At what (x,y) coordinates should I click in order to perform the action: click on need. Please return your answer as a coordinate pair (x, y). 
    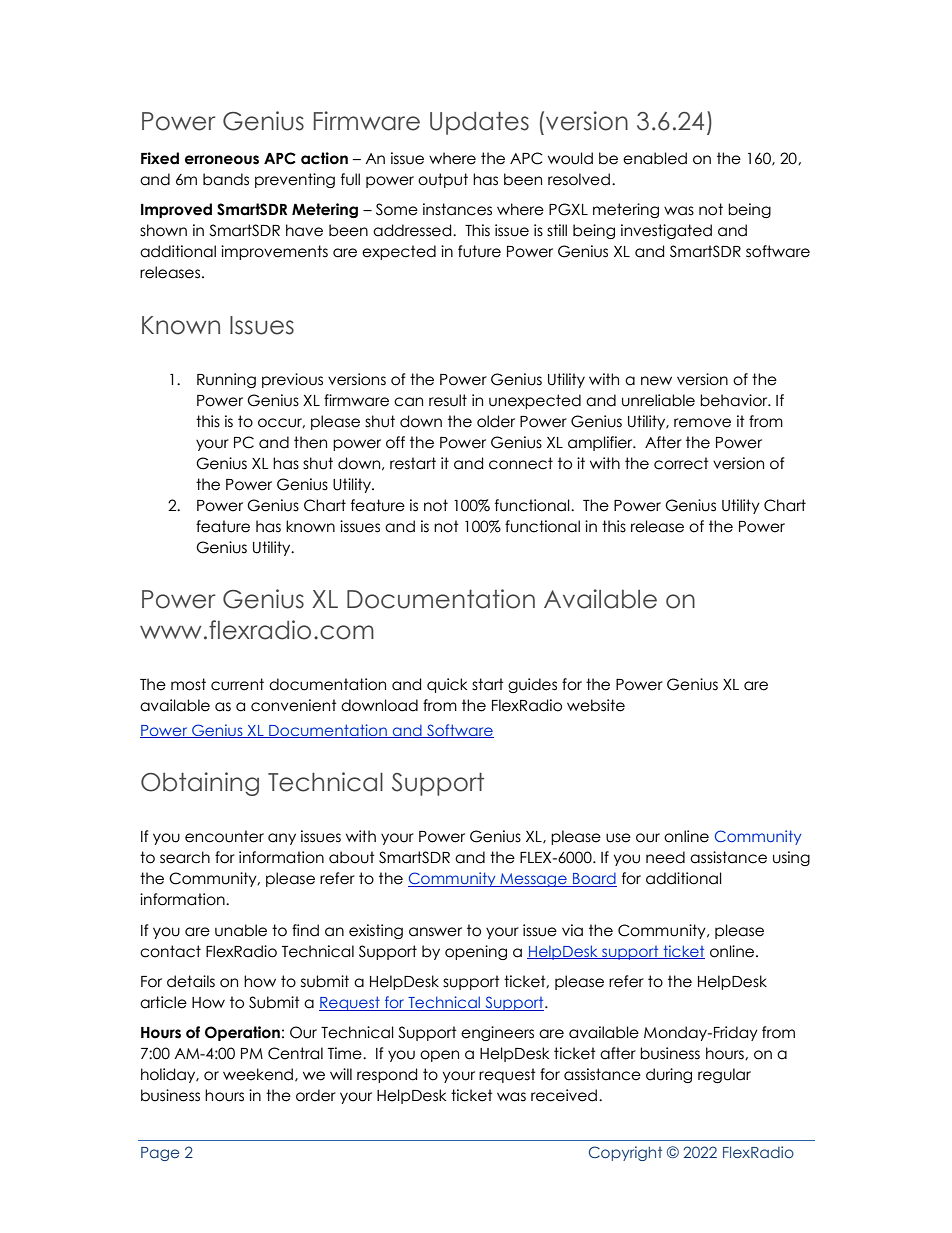
    Looking at the image, I should click on (665, 857).
